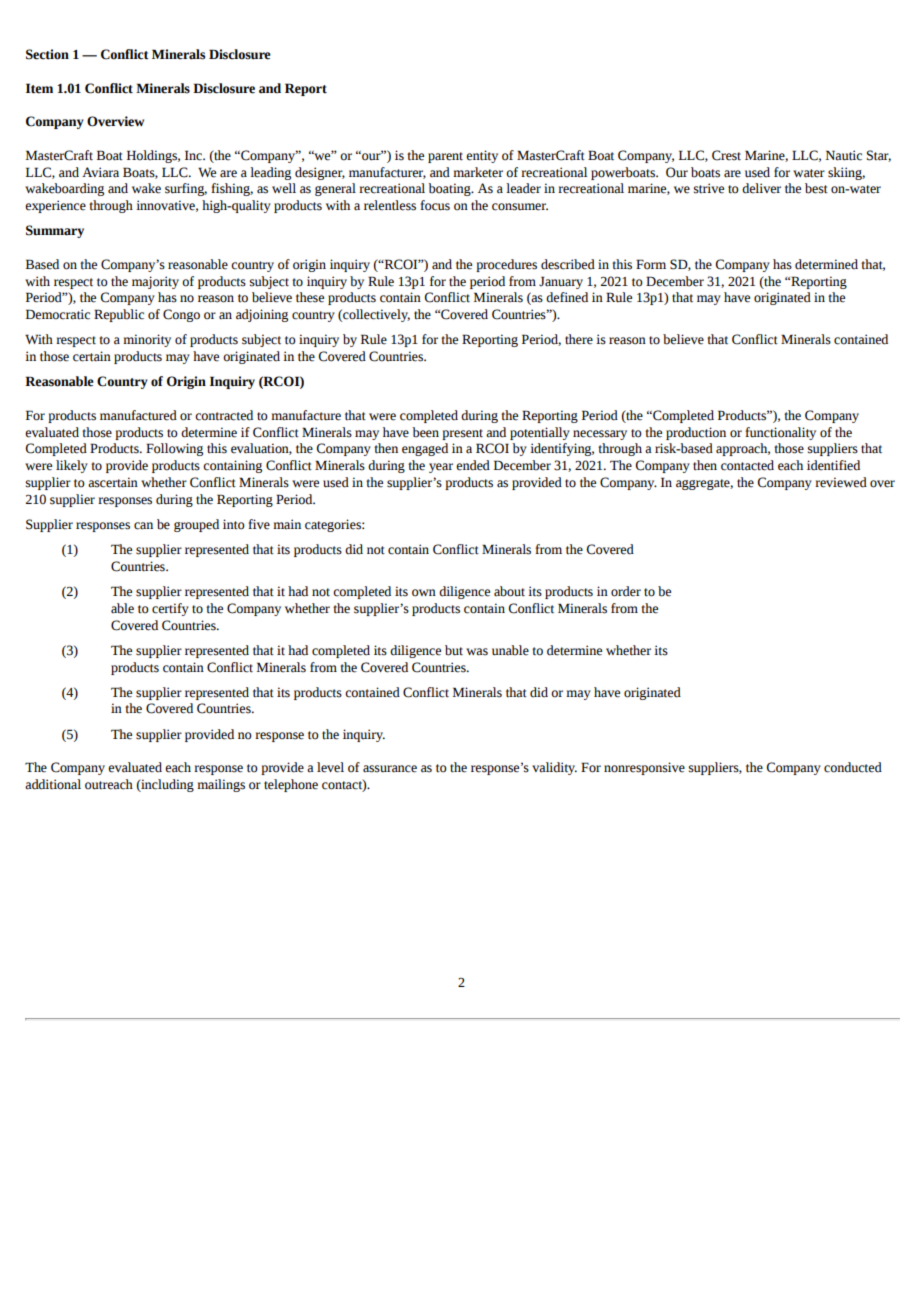 The image size is (924, 1308). What do you see at coordinates (579, 339) in the screenshot?
I see `there` at bounding box center [579, 339].
